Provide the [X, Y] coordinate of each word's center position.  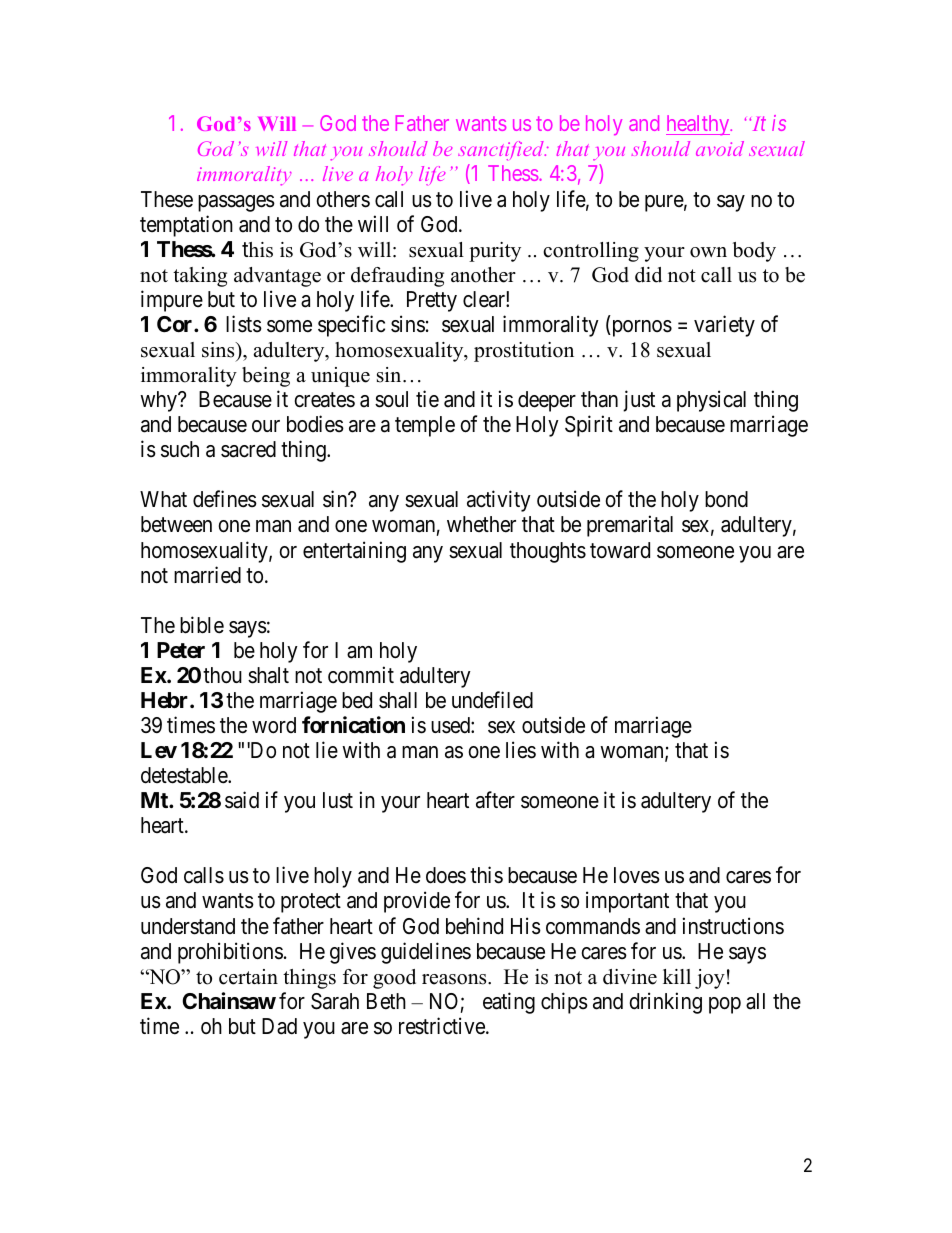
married [207, 575]
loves [637, 875]
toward [620, 550]
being [266, 377]
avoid [720, 148]
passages [236, 203]
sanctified [502, 151]
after [495, 800]
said [242, 800]
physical [711, 401]
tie [427, 399]
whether [481, 524]
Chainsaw [229, 1001]
